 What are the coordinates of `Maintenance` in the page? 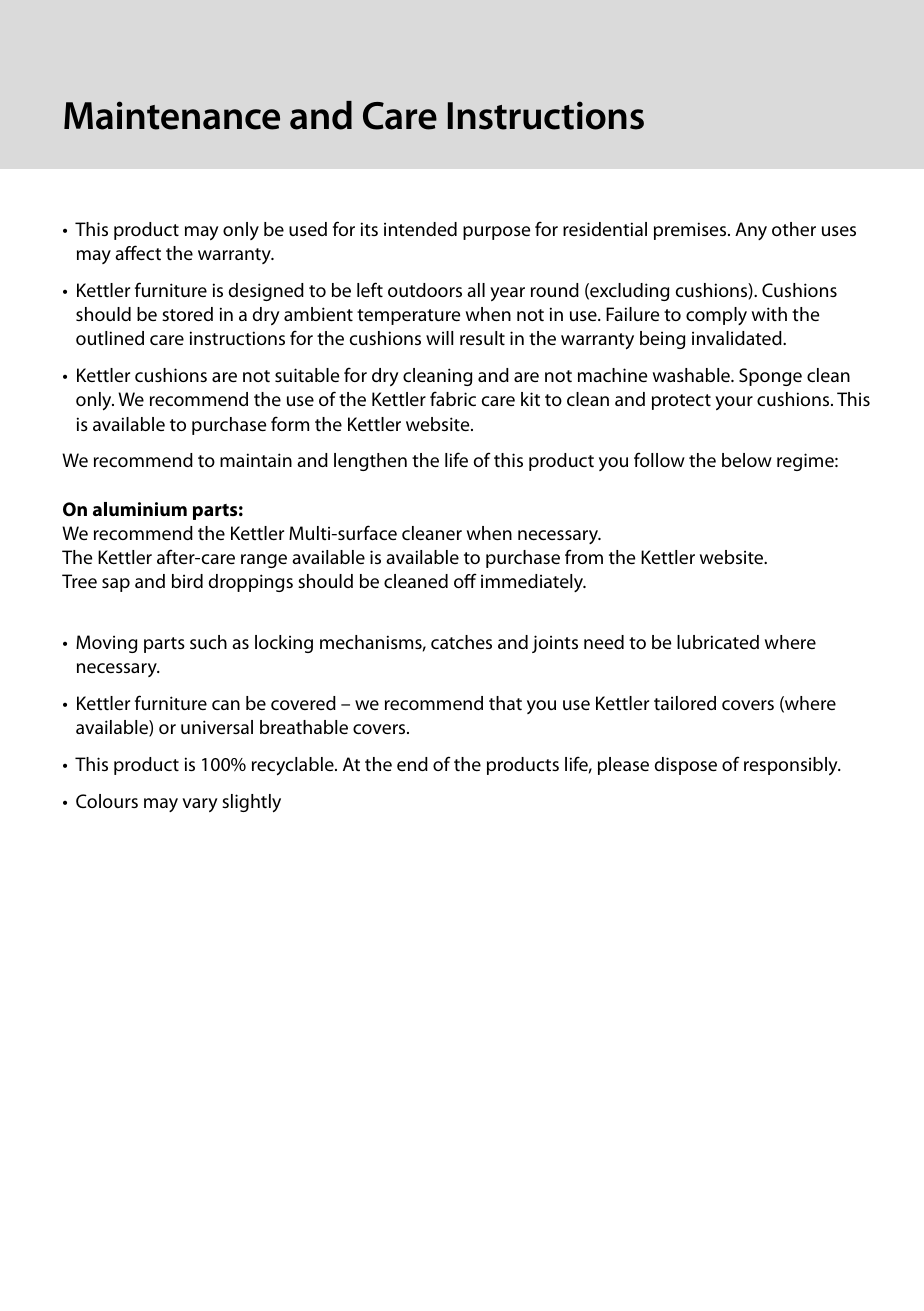 It's located at (172, 115).
